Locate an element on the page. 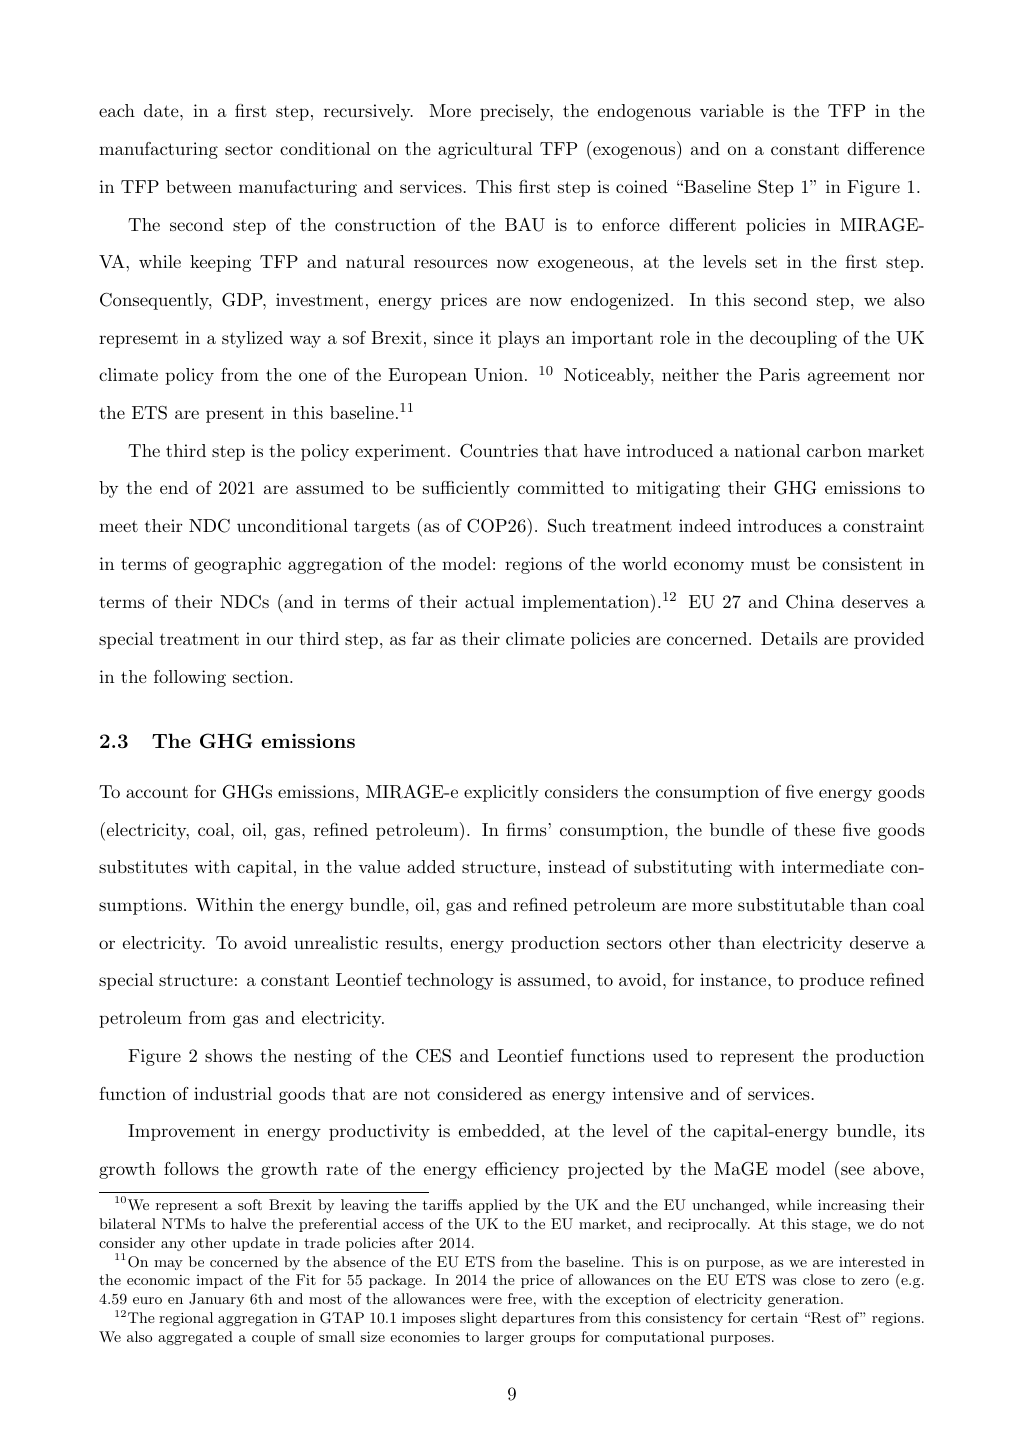 Image resolution: width=1024 pixels, height=1448 pixels. generation is located at coordinates (805, 1300).
